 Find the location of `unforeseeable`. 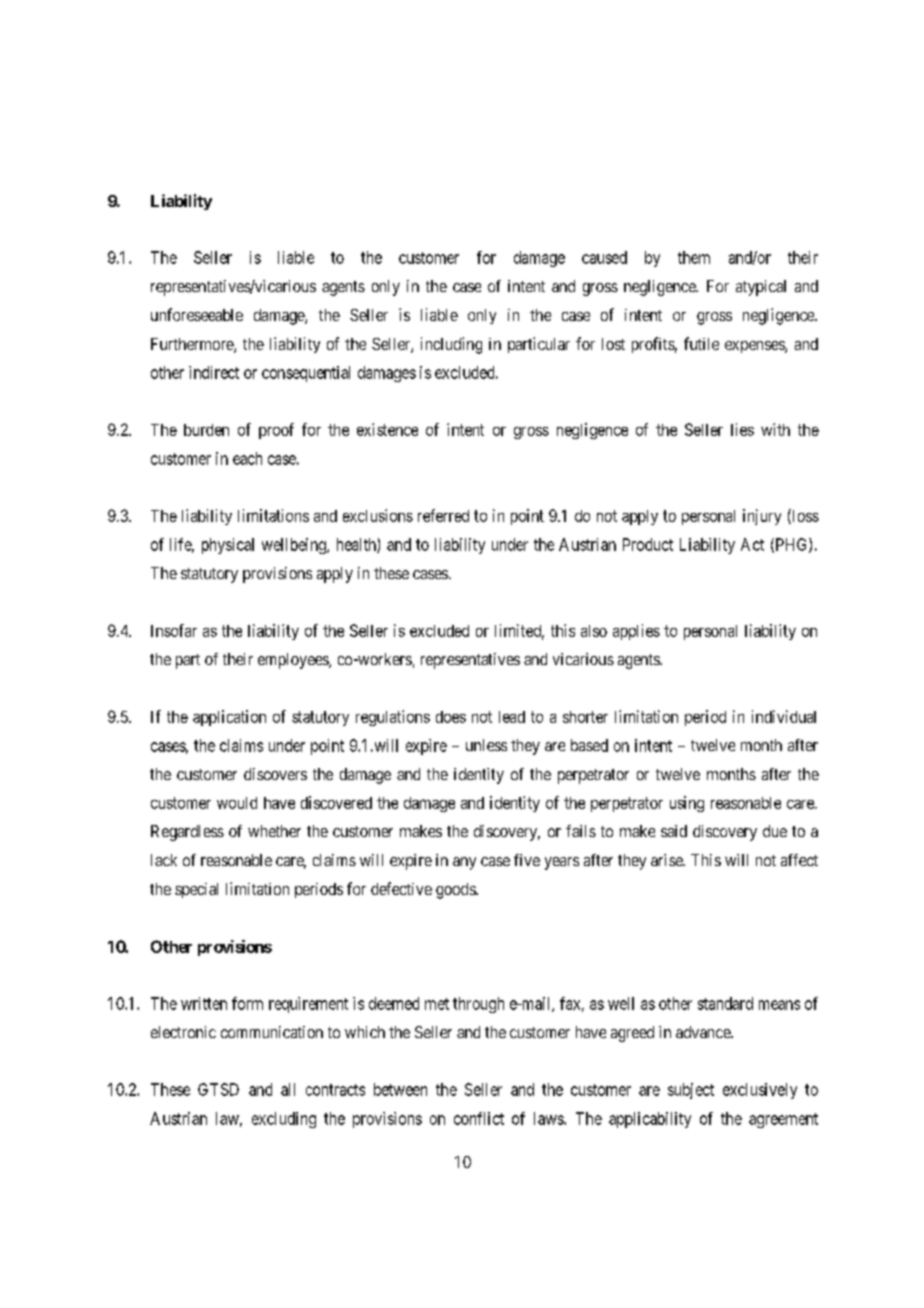

unforeseeable is located at coordinates (197, 314).
